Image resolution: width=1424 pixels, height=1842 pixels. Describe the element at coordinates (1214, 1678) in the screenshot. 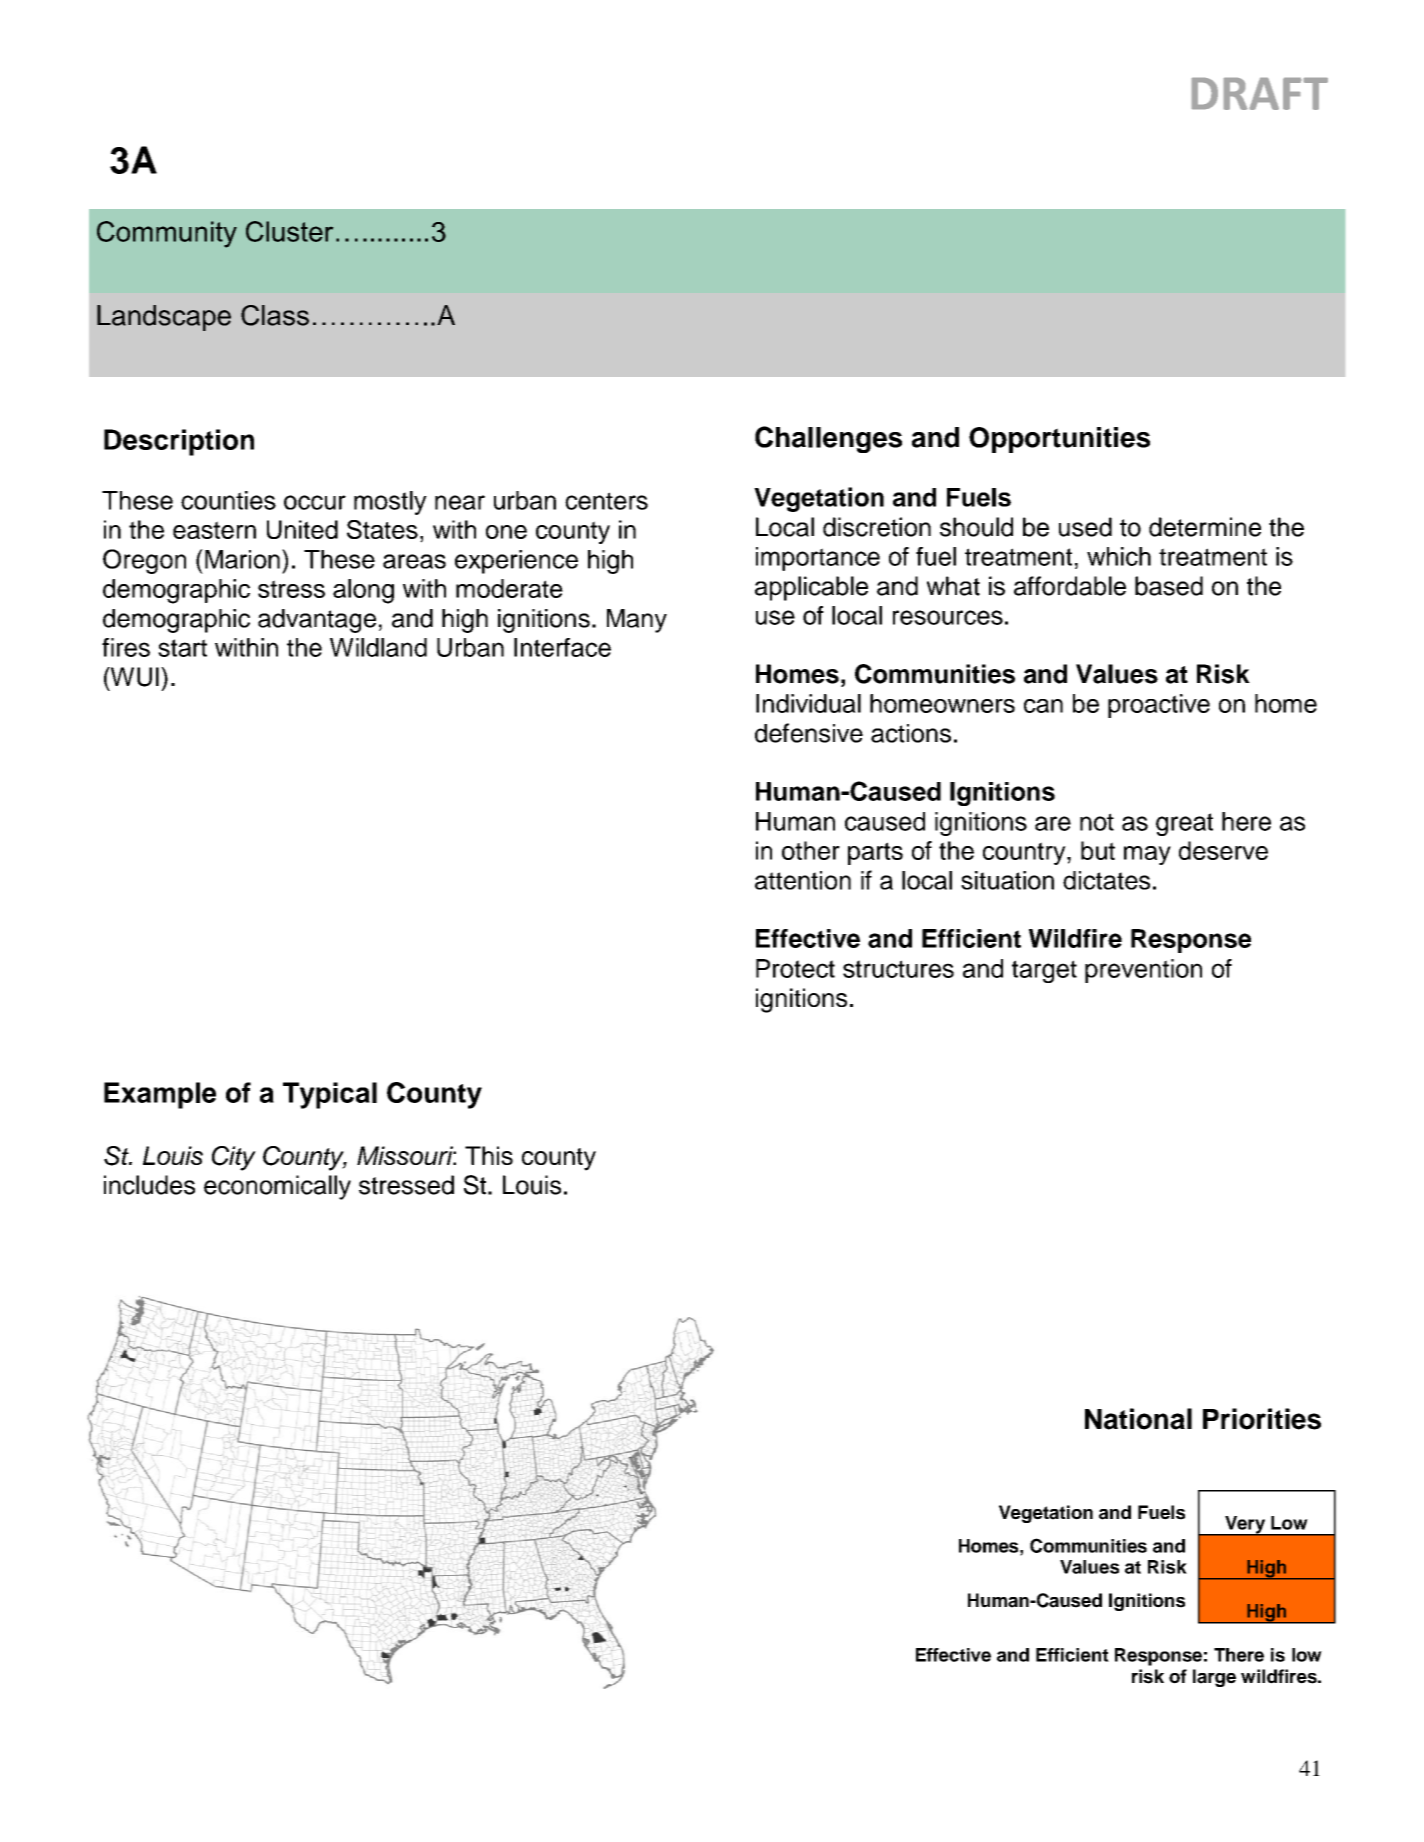

I see `large` at that location.
